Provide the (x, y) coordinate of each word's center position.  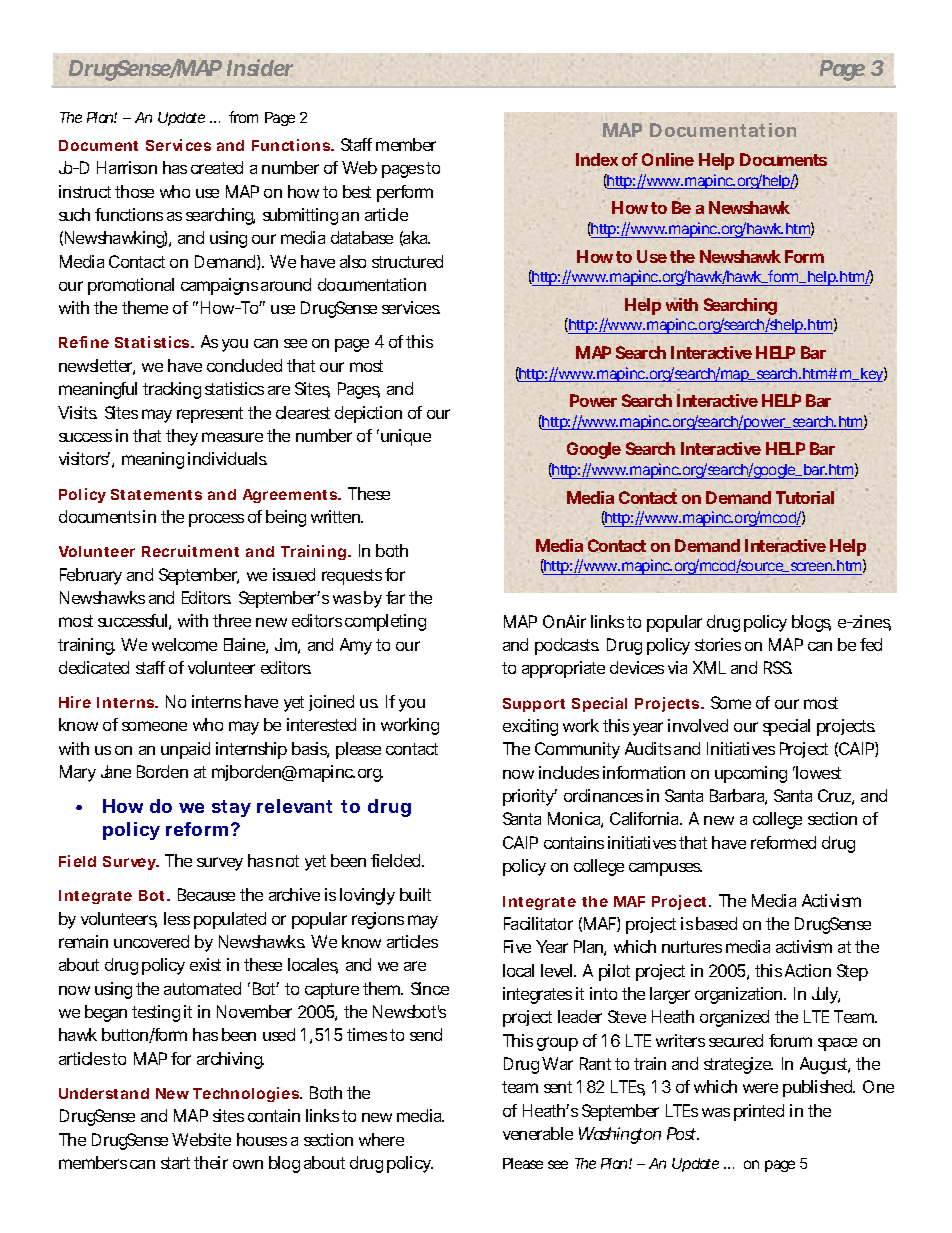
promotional (131, 286)
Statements (156, 494)
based (716, 923)
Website (201, 1139)
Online (668, 159)
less (177, 918)
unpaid (185, 750)
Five (517, 946)
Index (597, 159)
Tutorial (805, 497)
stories (718, 644)
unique (406, 437)
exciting (530, 727)
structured (407, 261)
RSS (778, 667)
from (243, 117)
